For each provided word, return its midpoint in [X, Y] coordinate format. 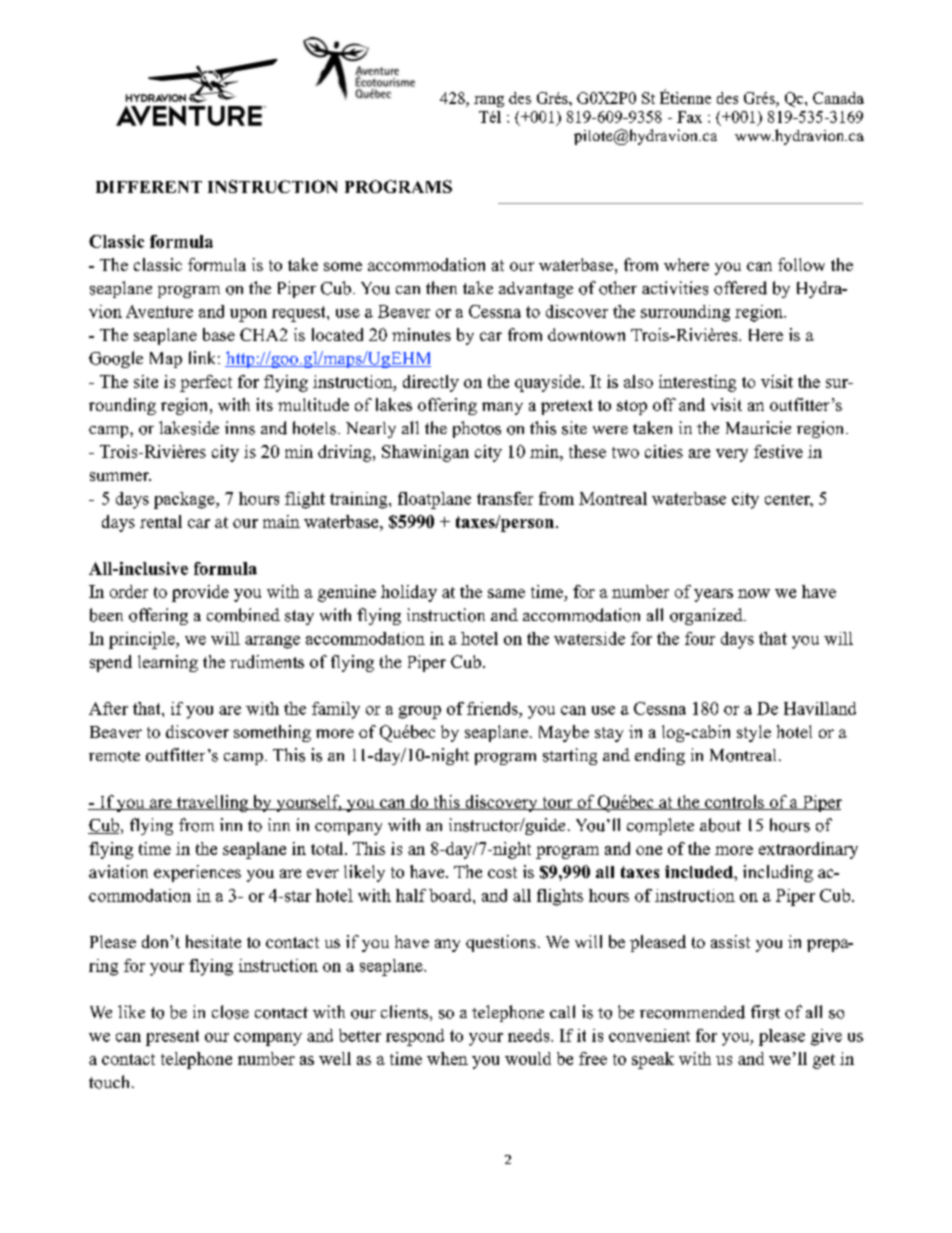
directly [431, 383]
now [754, 593]
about [720, 825]
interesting [697, 383]
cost [502, 872]
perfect [206, 383]
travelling [212, 803]
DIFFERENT [149, 187]
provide [200, 593]
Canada [838, 98]
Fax [689, 117]
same [506, 593]
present [172, 1038]
